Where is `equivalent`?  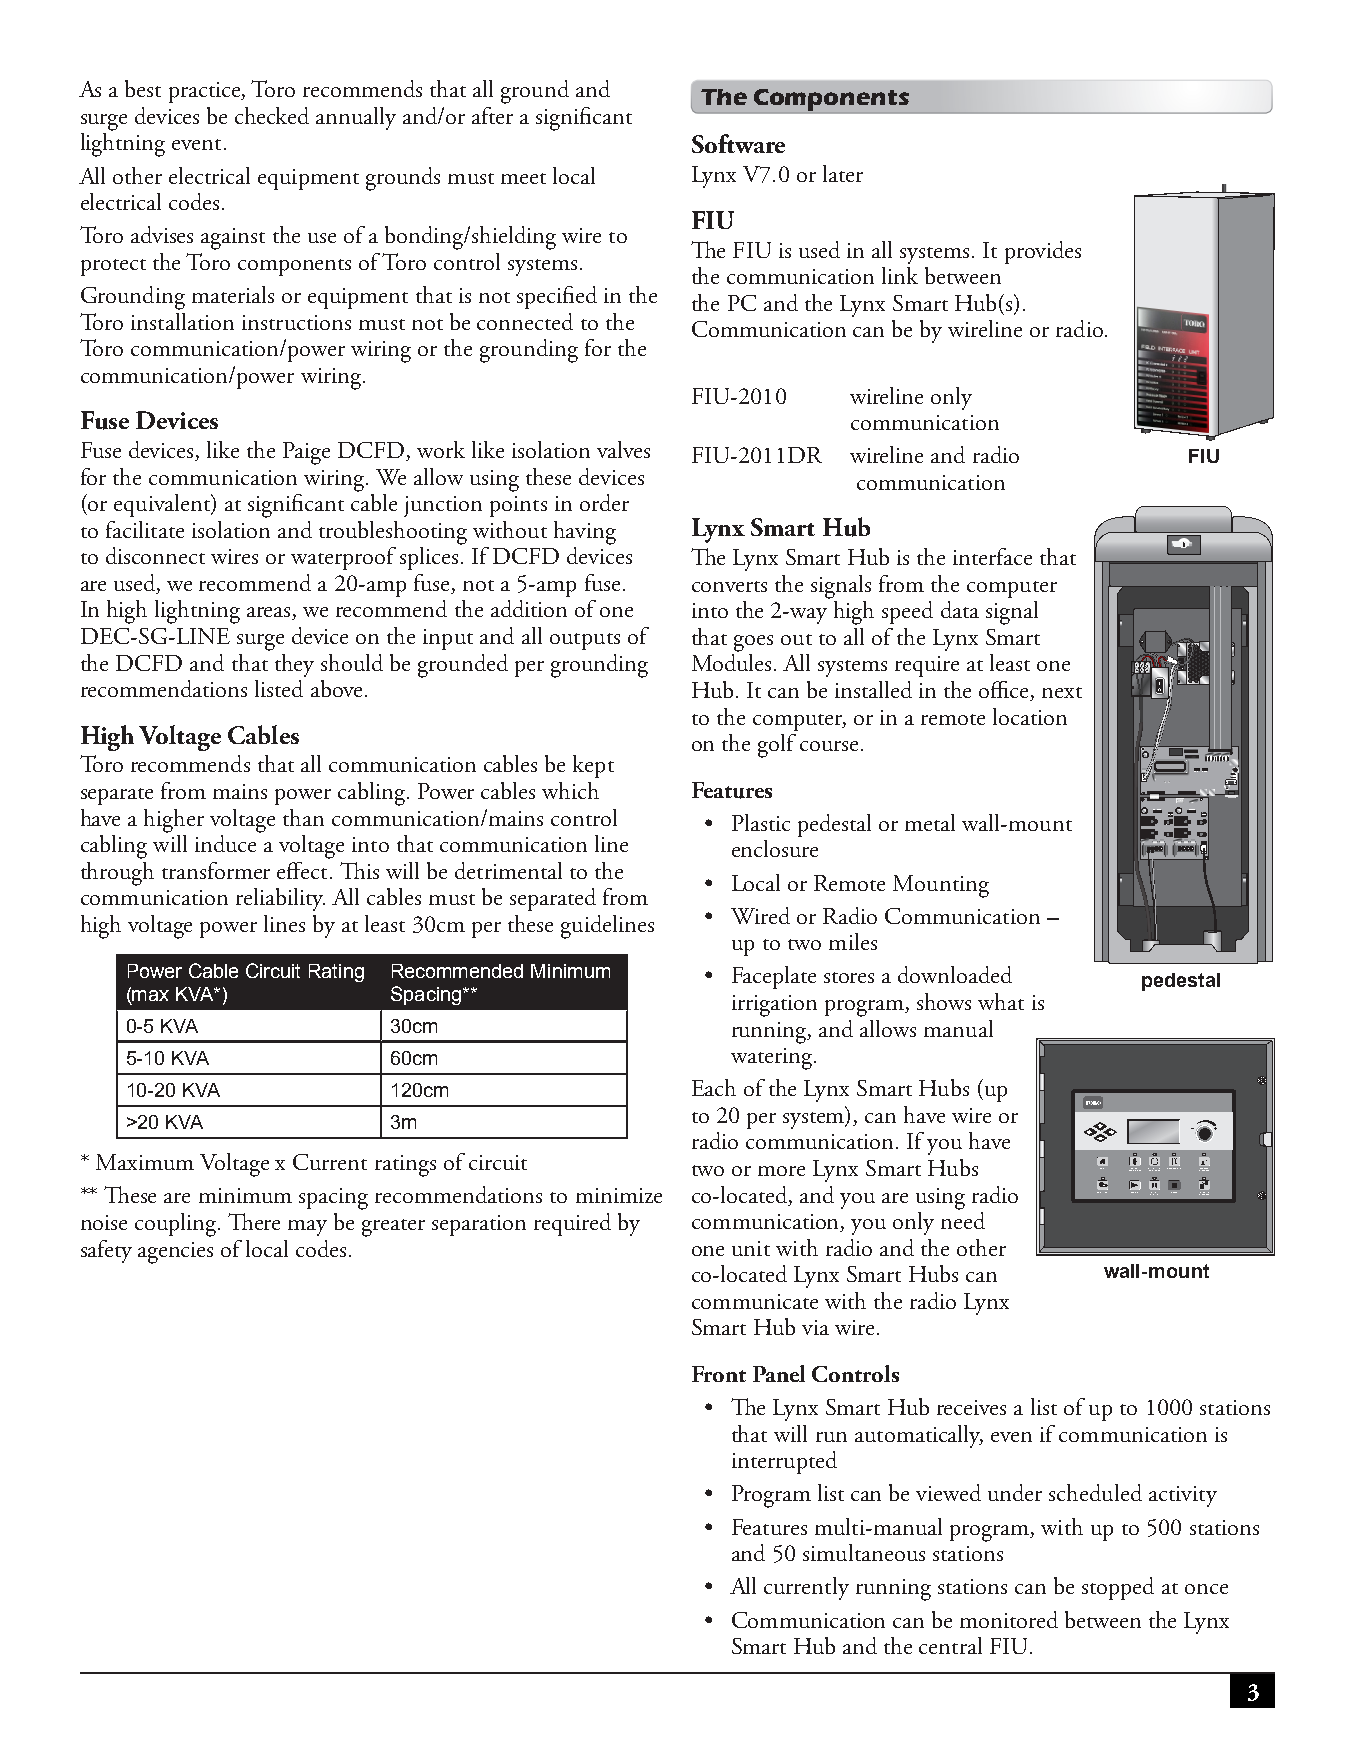
equivalent is located at coordinates (163, 505).
